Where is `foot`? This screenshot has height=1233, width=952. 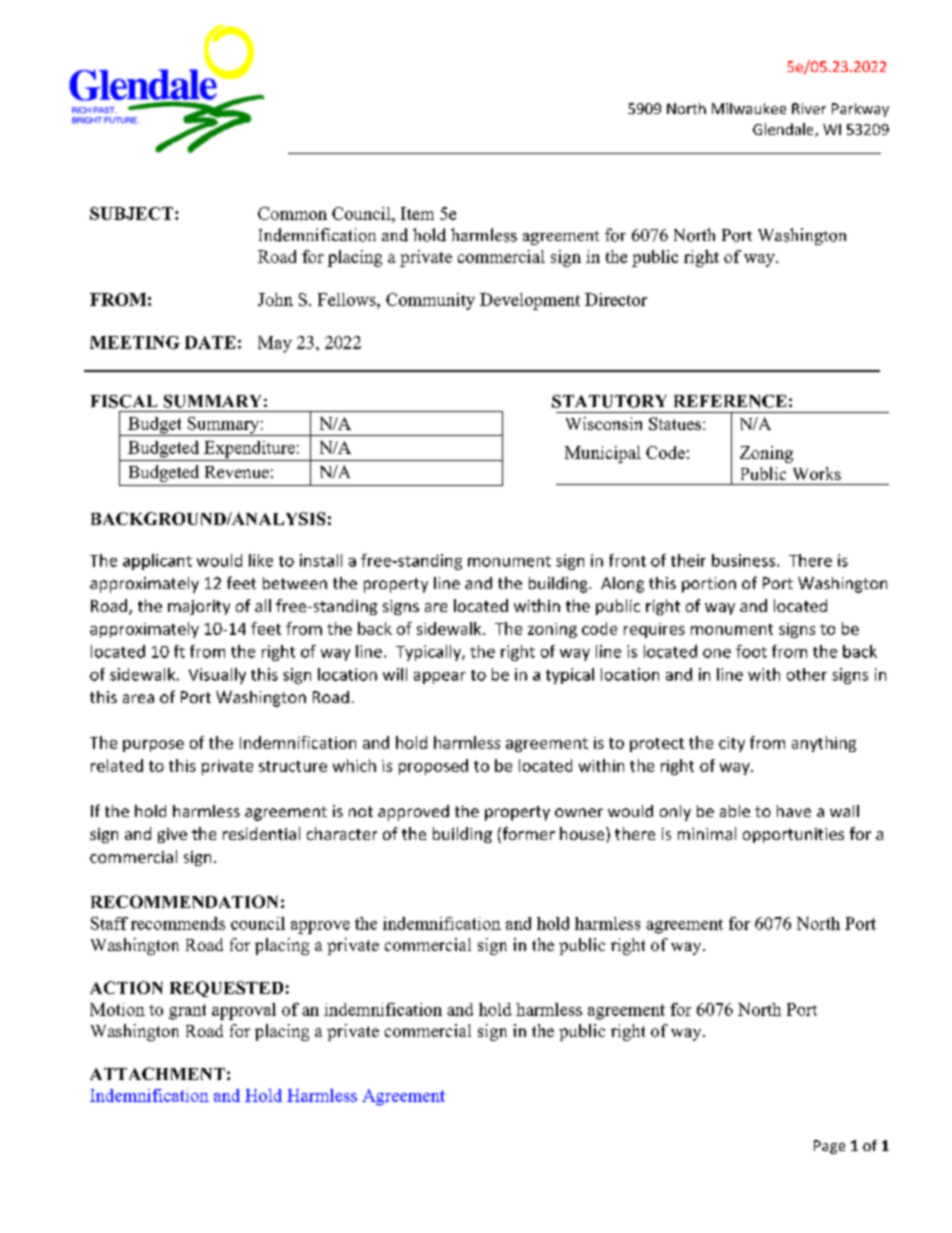
foot is located at coordinates (751, 651).
